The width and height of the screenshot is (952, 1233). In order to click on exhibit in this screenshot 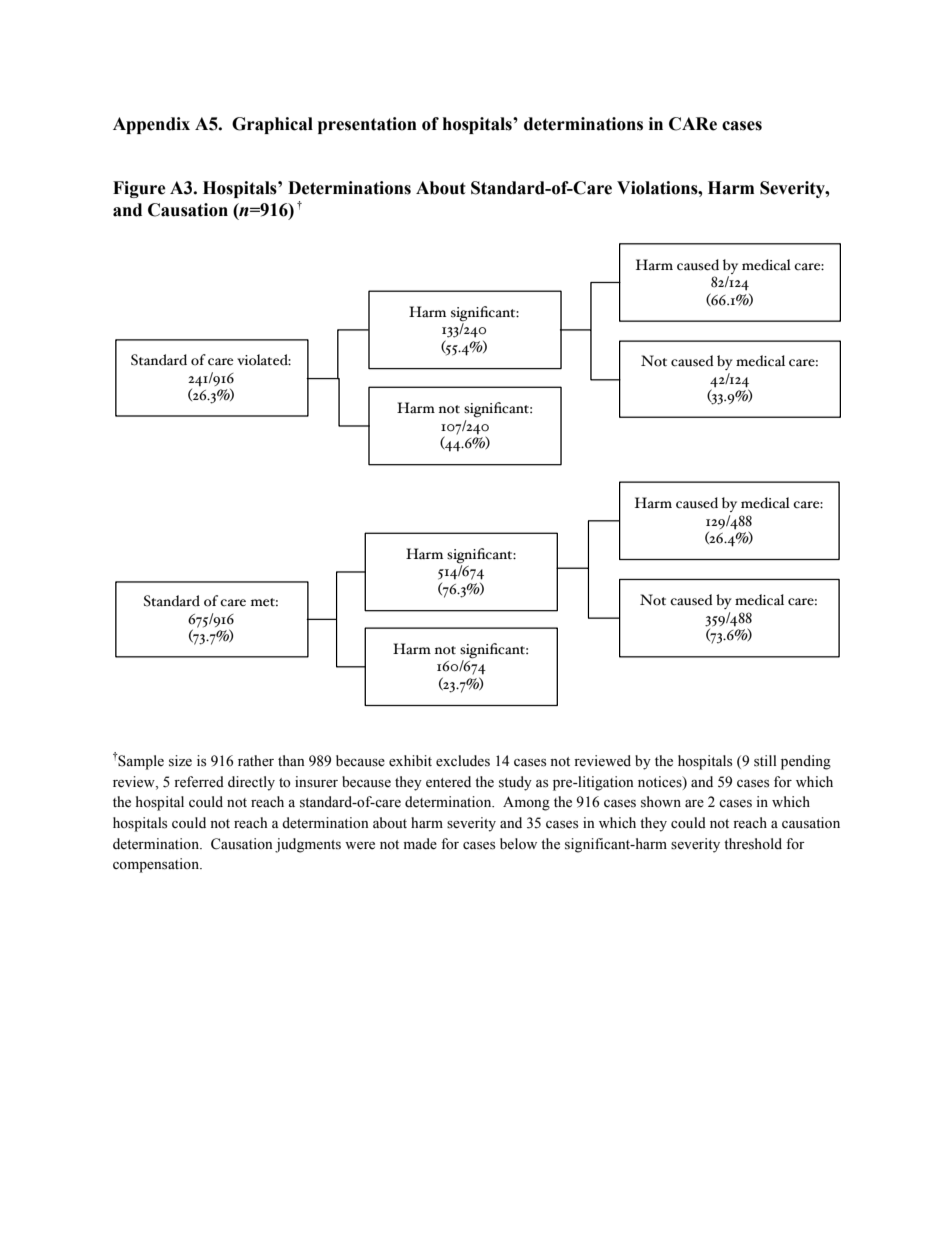, I will do `click(410, 761)`.
